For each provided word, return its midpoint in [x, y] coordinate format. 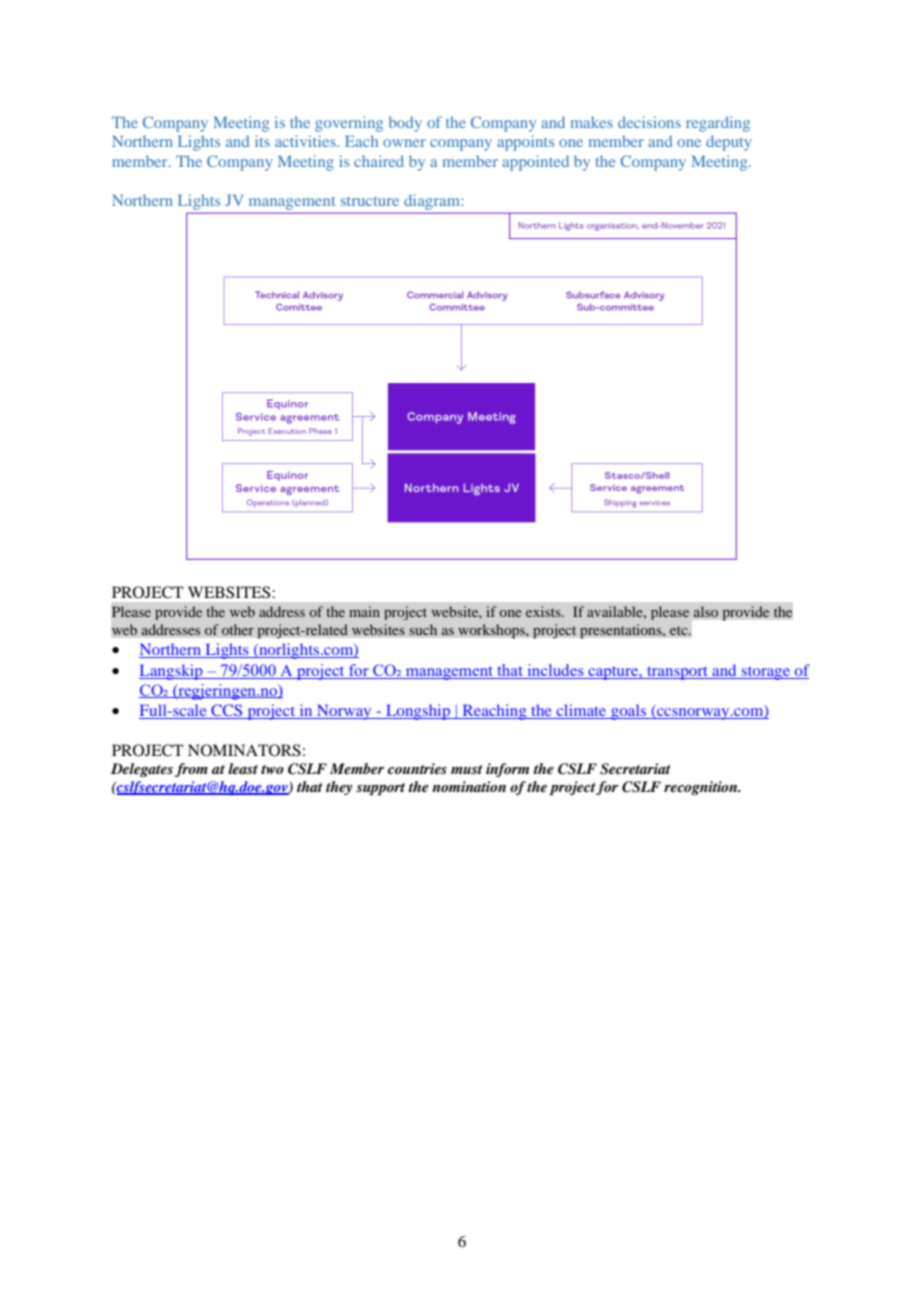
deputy [729, 143]
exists [544, 611]
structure [370, 201]
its [262, 141]
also [706, 611]
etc [680, 630]
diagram [433, 202]
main [364, 611]
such [423, 629]
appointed [535, 163]
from [191, 770]
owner [404, 143]
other [238, 629]
